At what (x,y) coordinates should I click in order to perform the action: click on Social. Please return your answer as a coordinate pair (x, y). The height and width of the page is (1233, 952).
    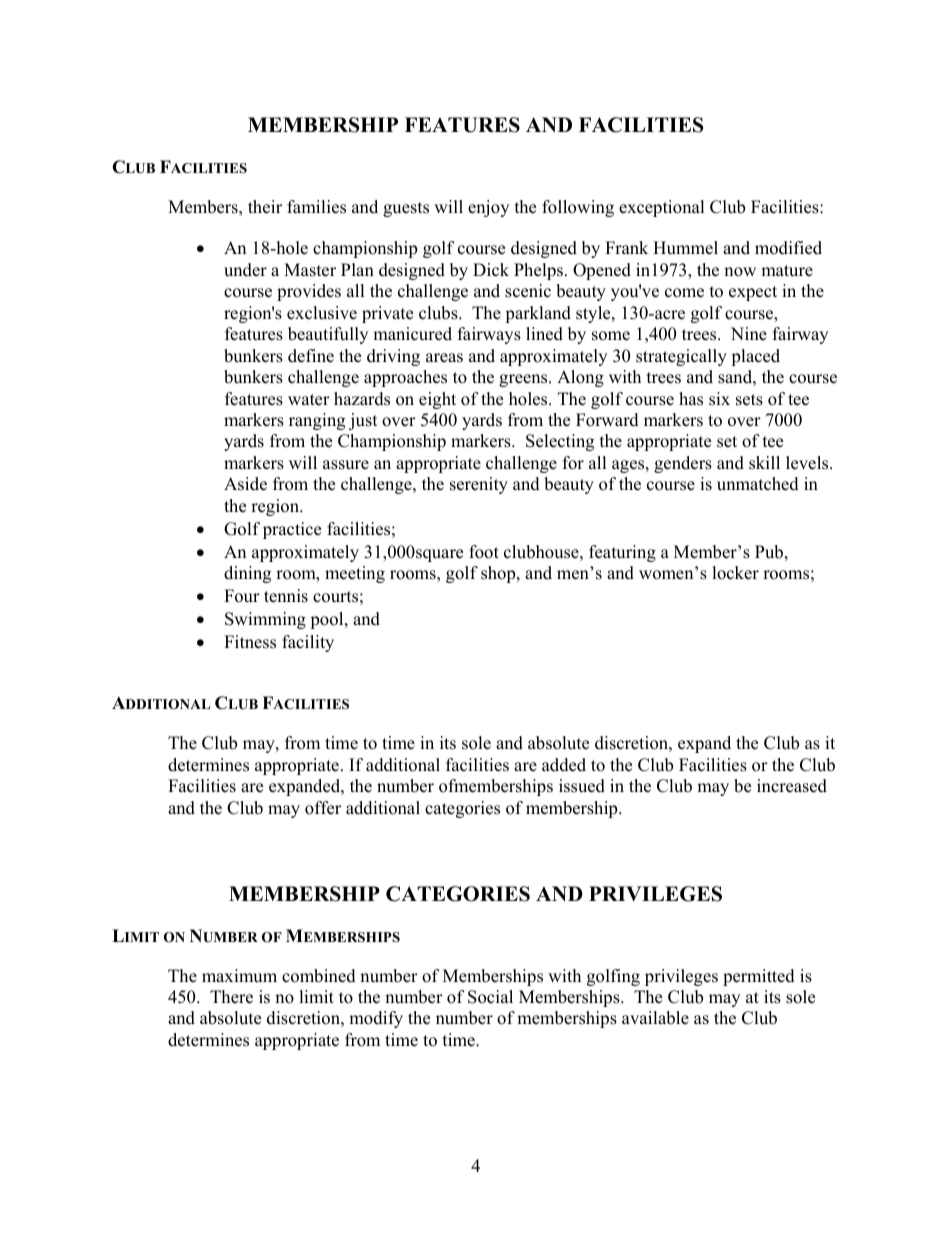
    Looking at the image, I should click on (490, 997).
